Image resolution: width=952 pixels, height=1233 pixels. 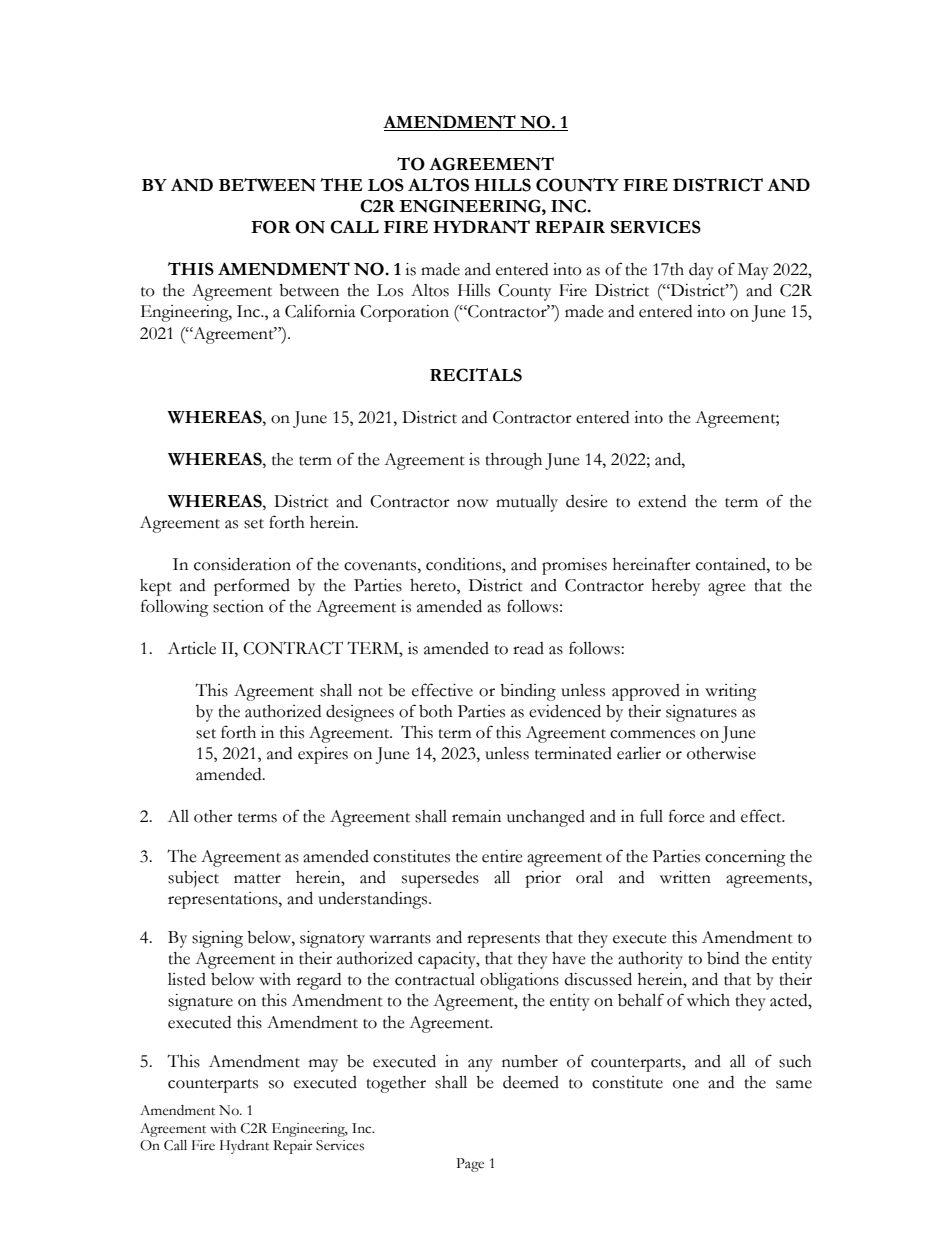 What do you see at coordinates (676, 587) in the image?
I see `hereby` at bounding box center [676, 587].
